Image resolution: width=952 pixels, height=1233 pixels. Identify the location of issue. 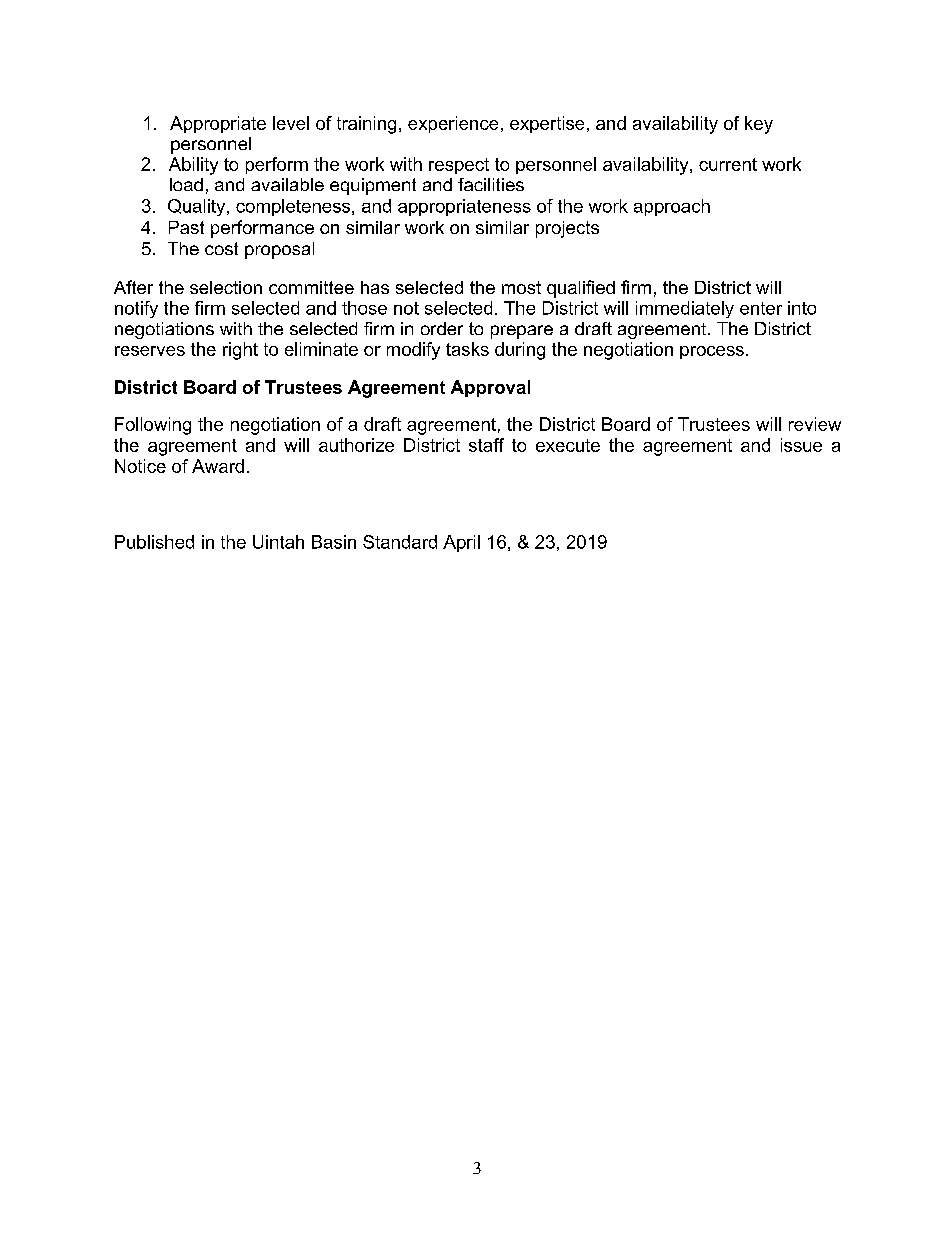
(801, 445).
